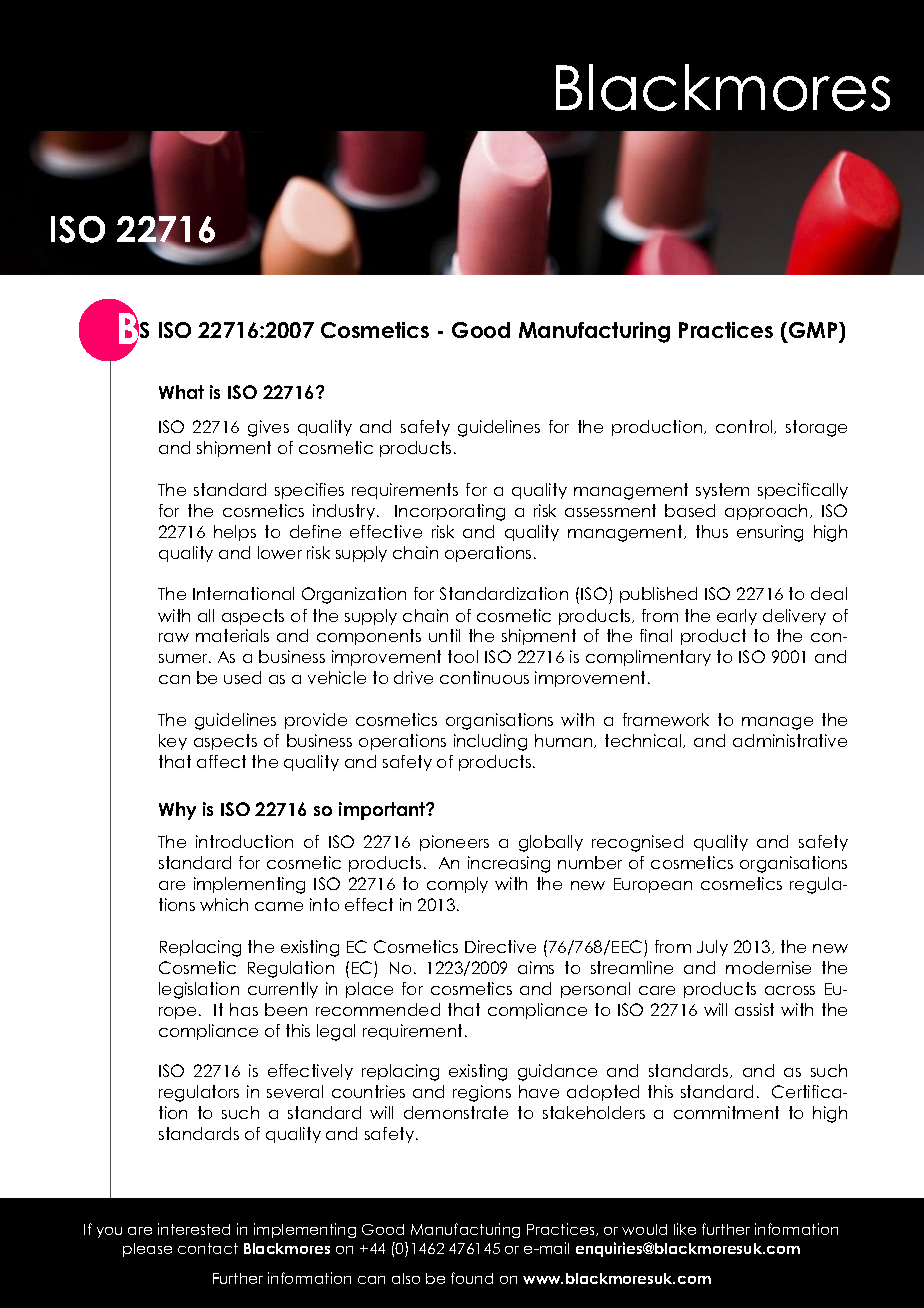 The height and width of the page is (1308, 924). What do you see at coordinates (754, 1009) in the page?
I see `assist` at bounding box center [754, 1009].
